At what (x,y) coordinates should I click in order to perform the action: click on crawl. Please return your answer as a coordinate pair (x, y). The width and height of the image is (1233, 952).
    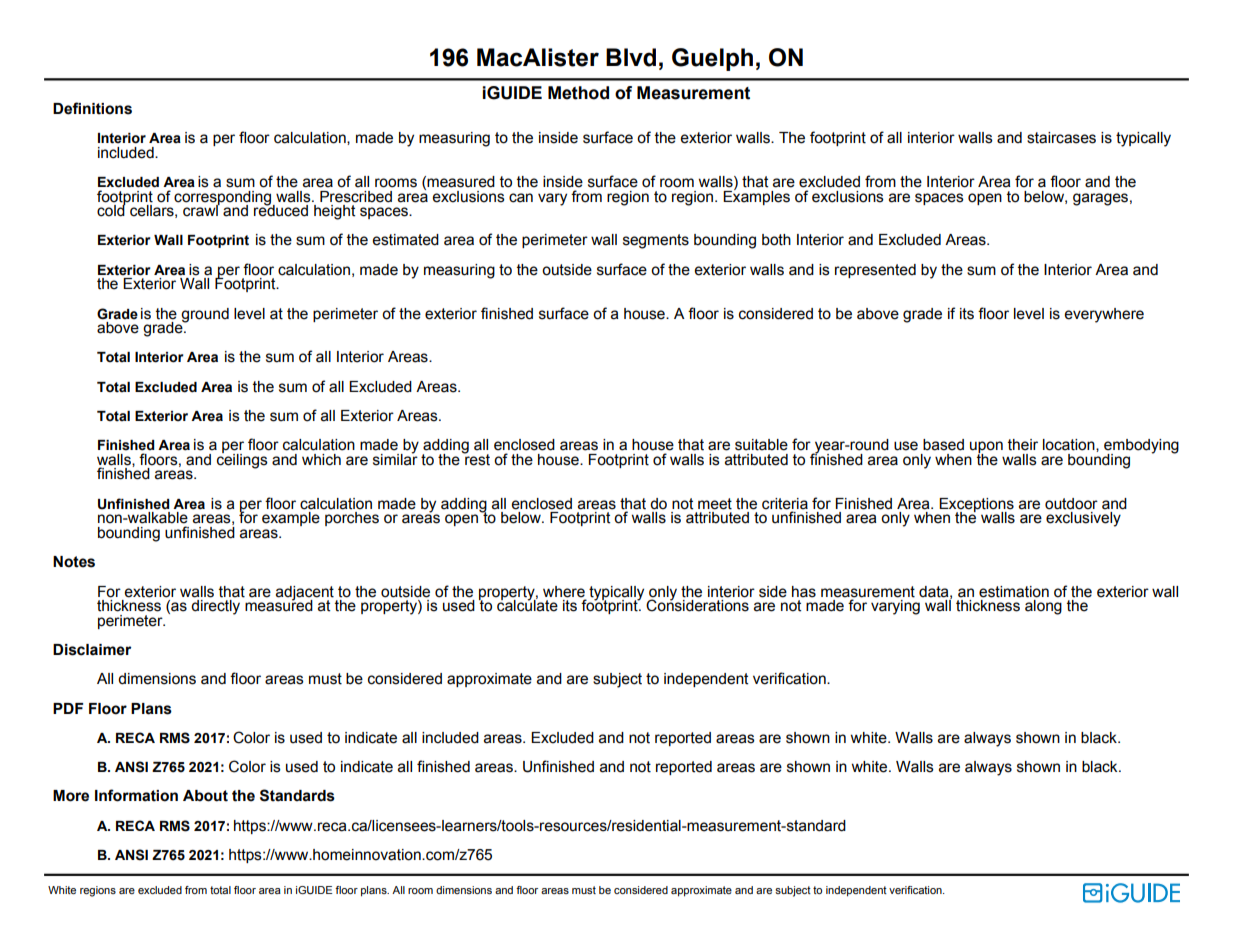
    Looking at the image, I should click on (201, 210).
